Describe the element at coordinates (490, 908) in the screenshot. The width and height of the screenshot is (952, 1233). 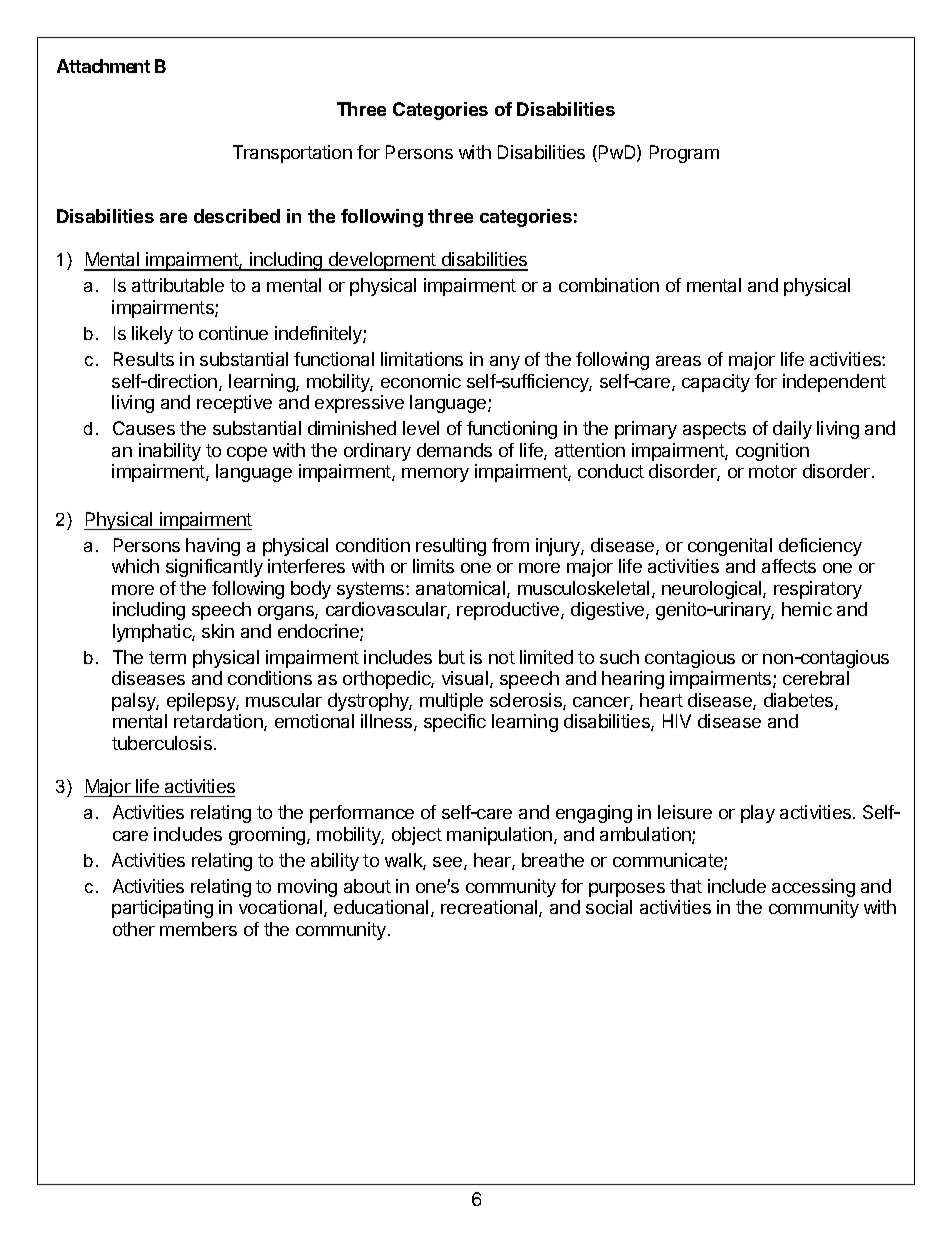
I see `recreational` at that location.
